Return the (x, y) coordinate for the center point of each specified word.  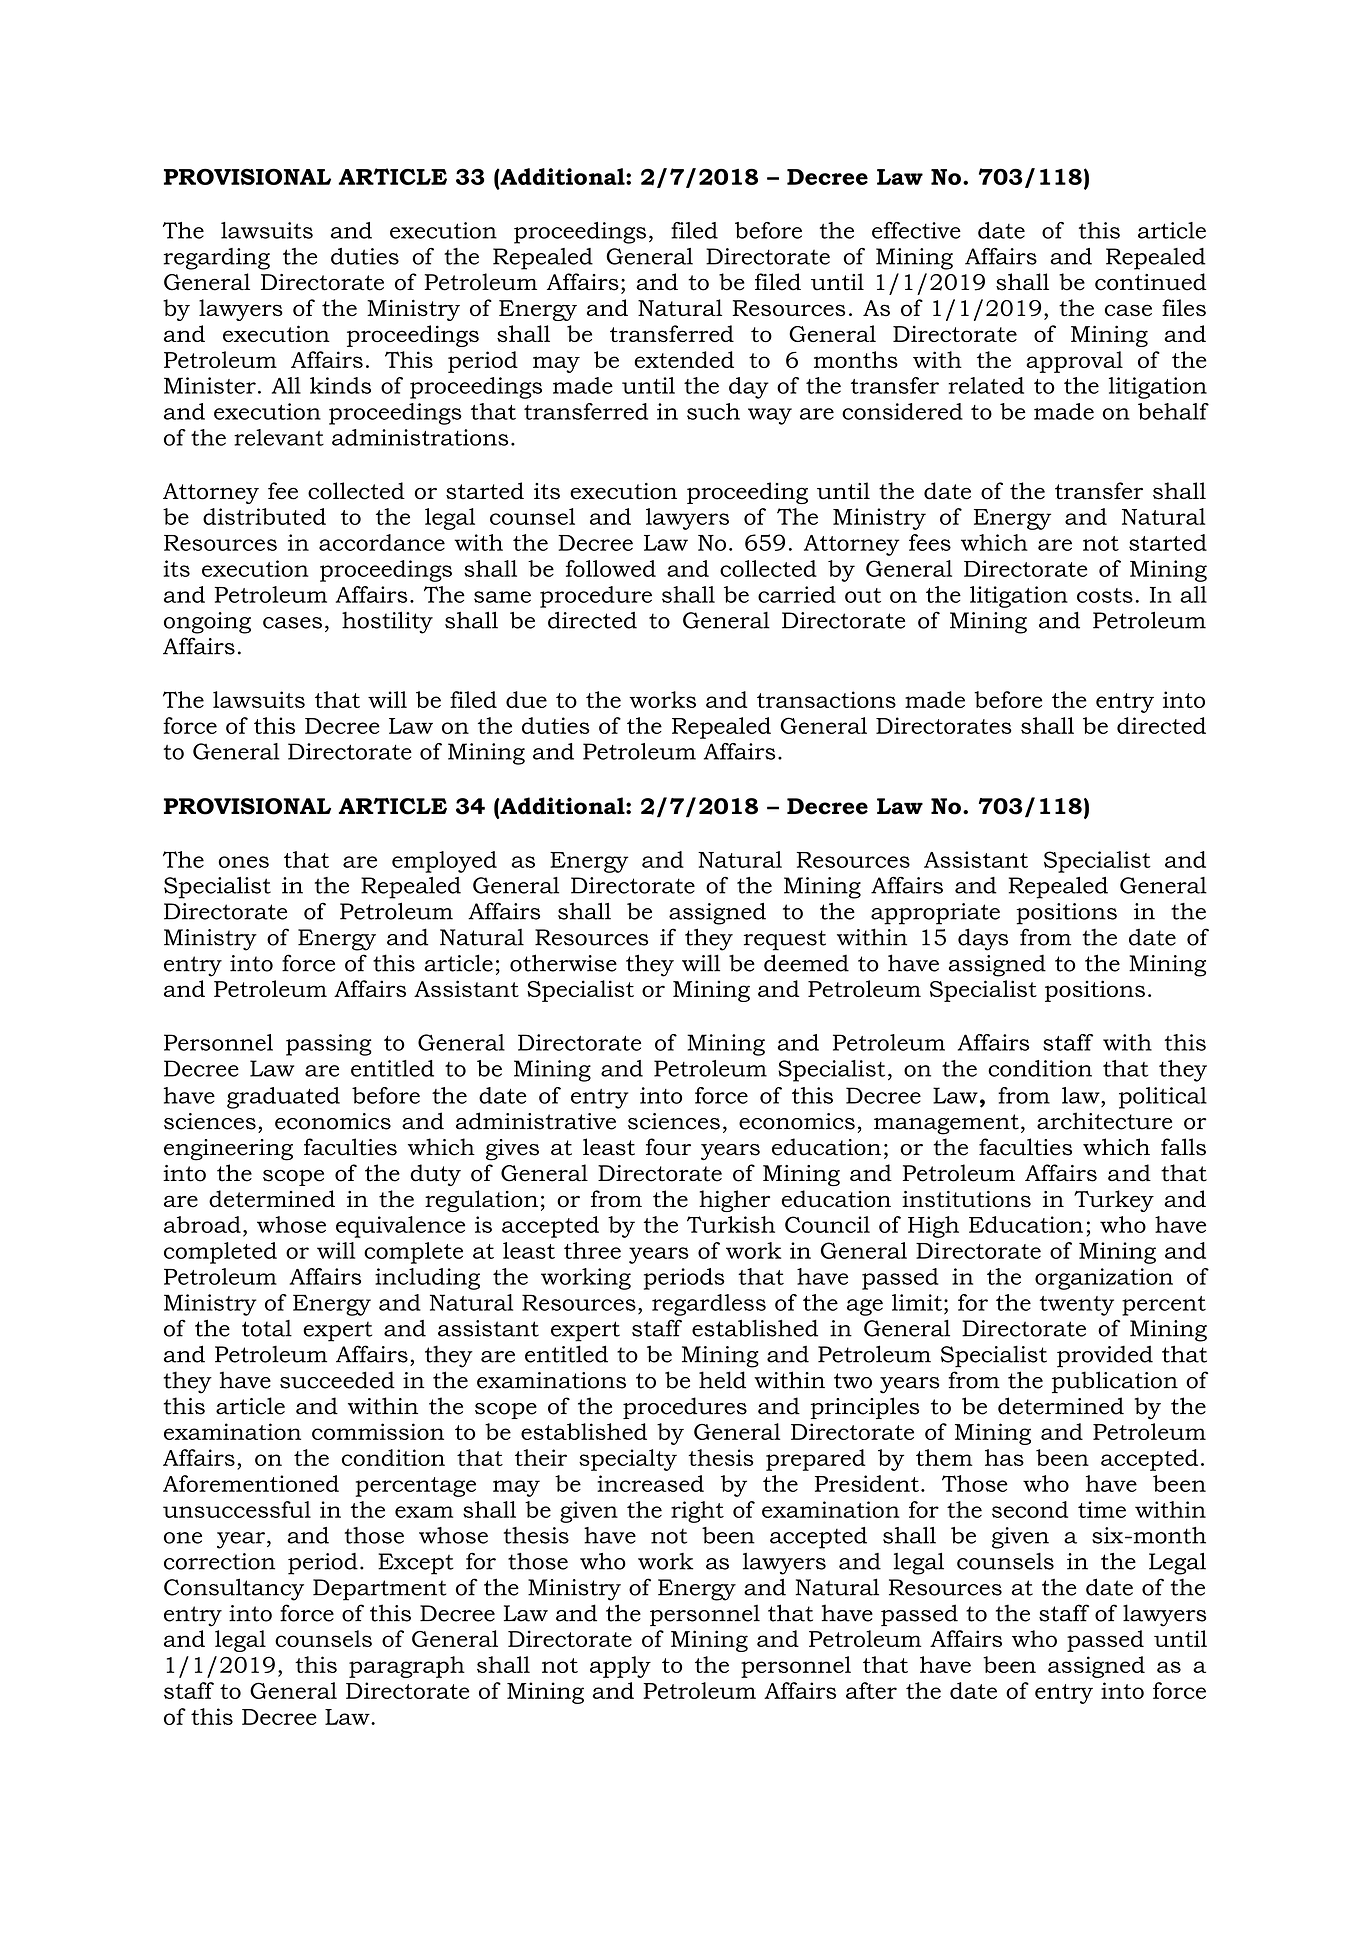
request (785, 940)
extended (684, 359)
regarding (217, 259)
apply (620, 1667)
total (267, 1328)
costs (1105, 595)
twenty (1077, 1306)
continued (1151, 282)
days (983, 939)
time (1102, 1509)
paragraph (407, 1667)
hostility (387, 622)
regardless (709, 1305)
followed (611, 568)
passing (329, 1045)
